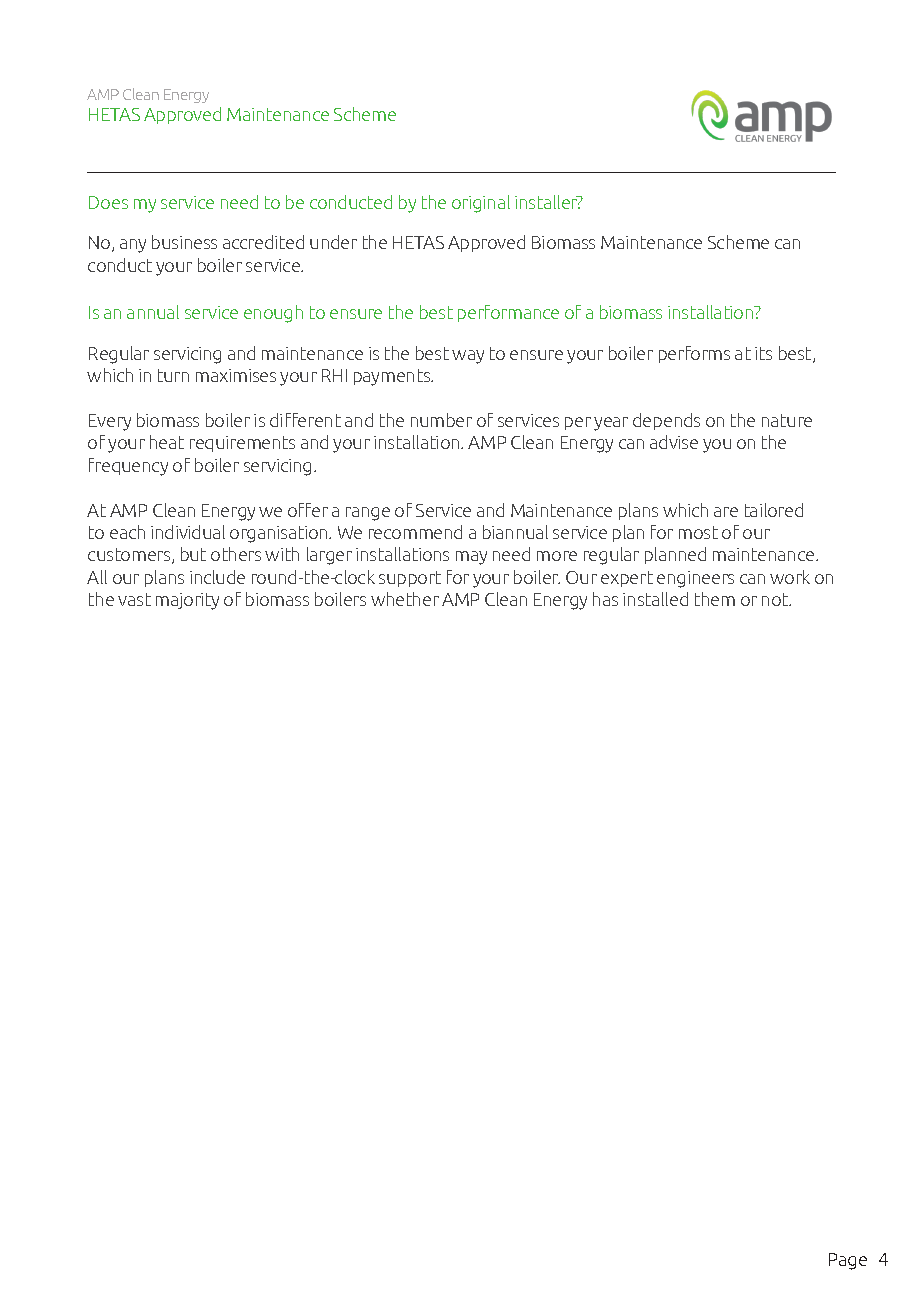  I want to click on original, so click(481, 204).
